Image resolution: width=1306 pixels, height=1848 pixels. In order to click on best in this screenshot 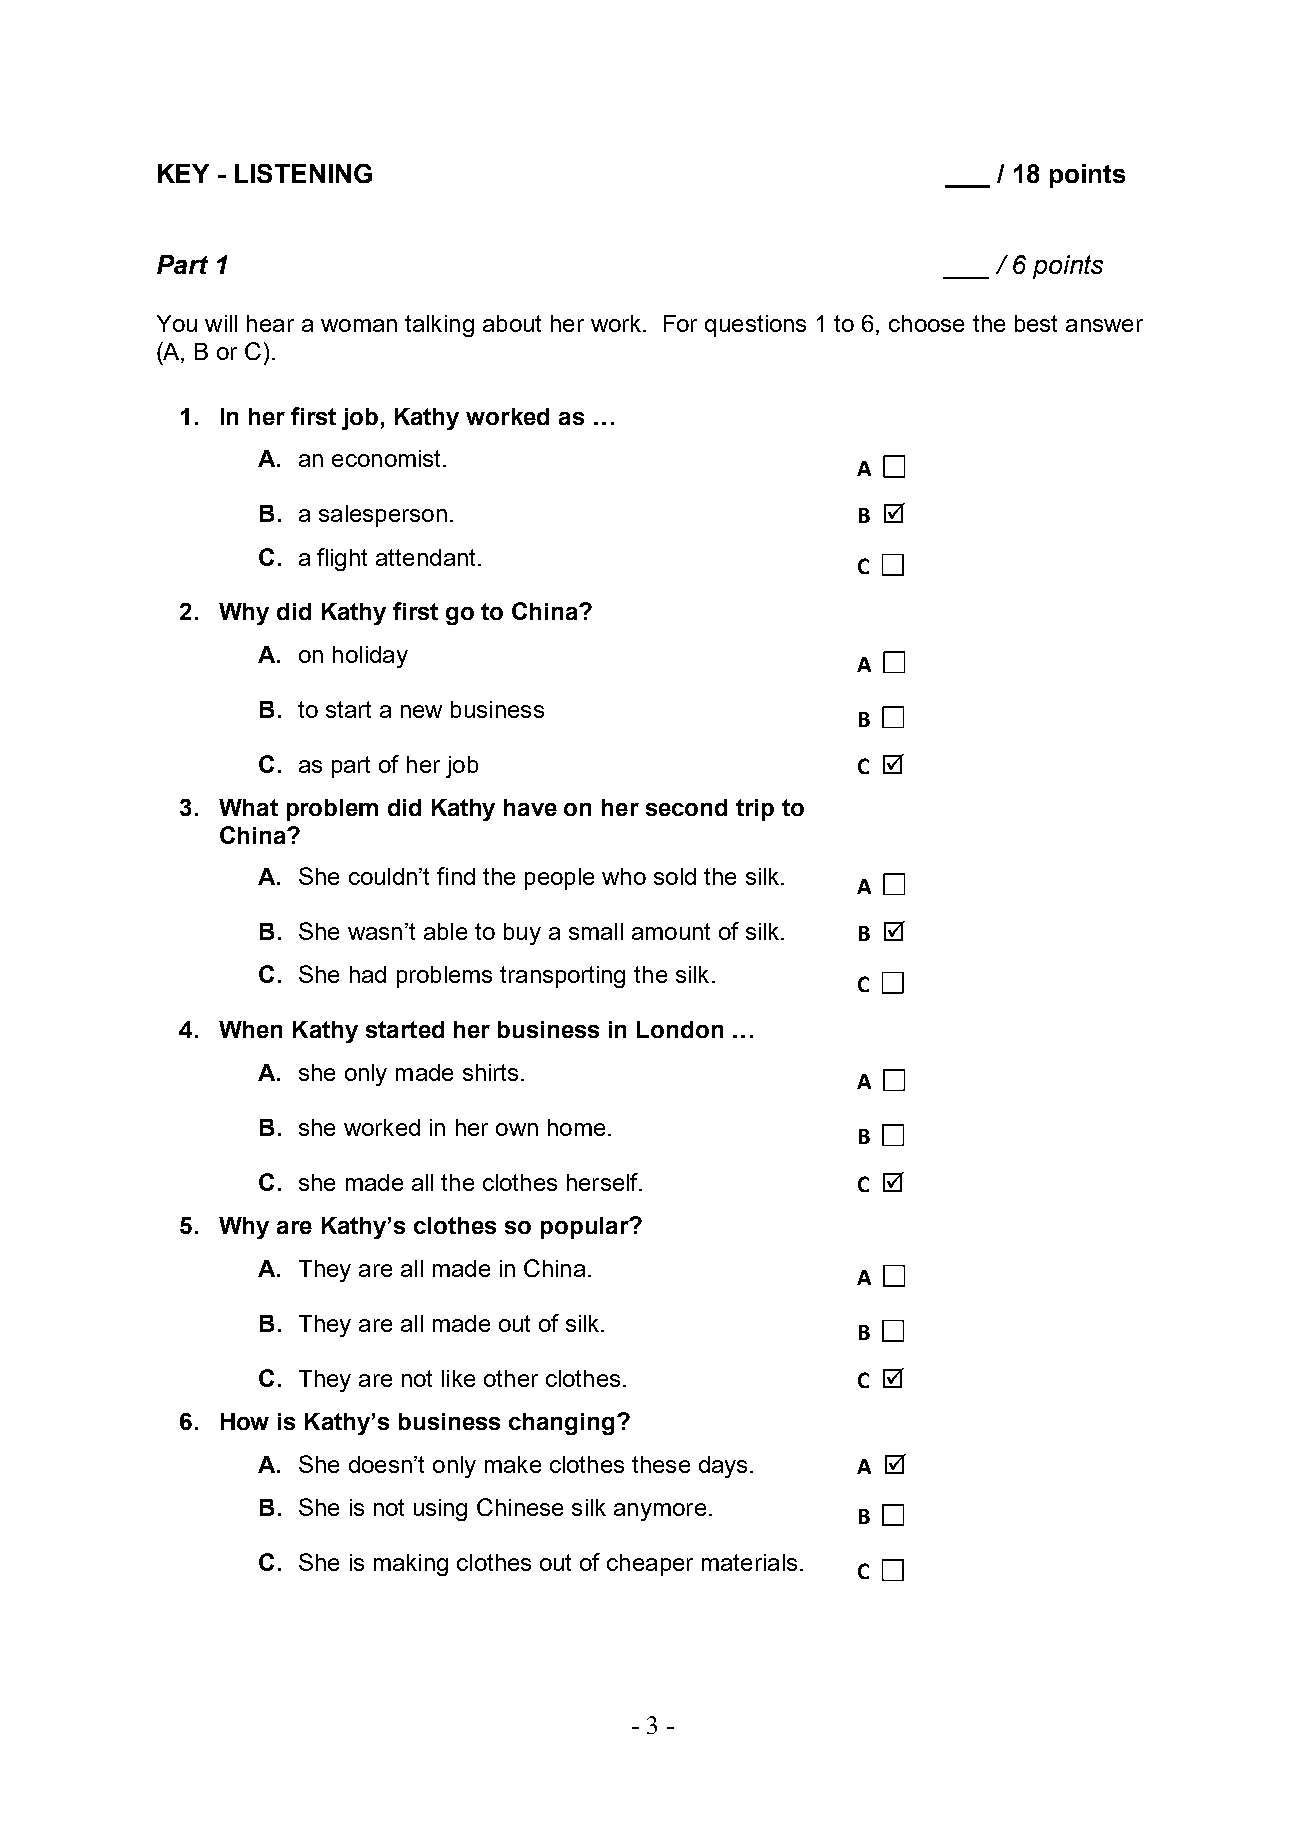, I will do `click(1036, 323)`.
